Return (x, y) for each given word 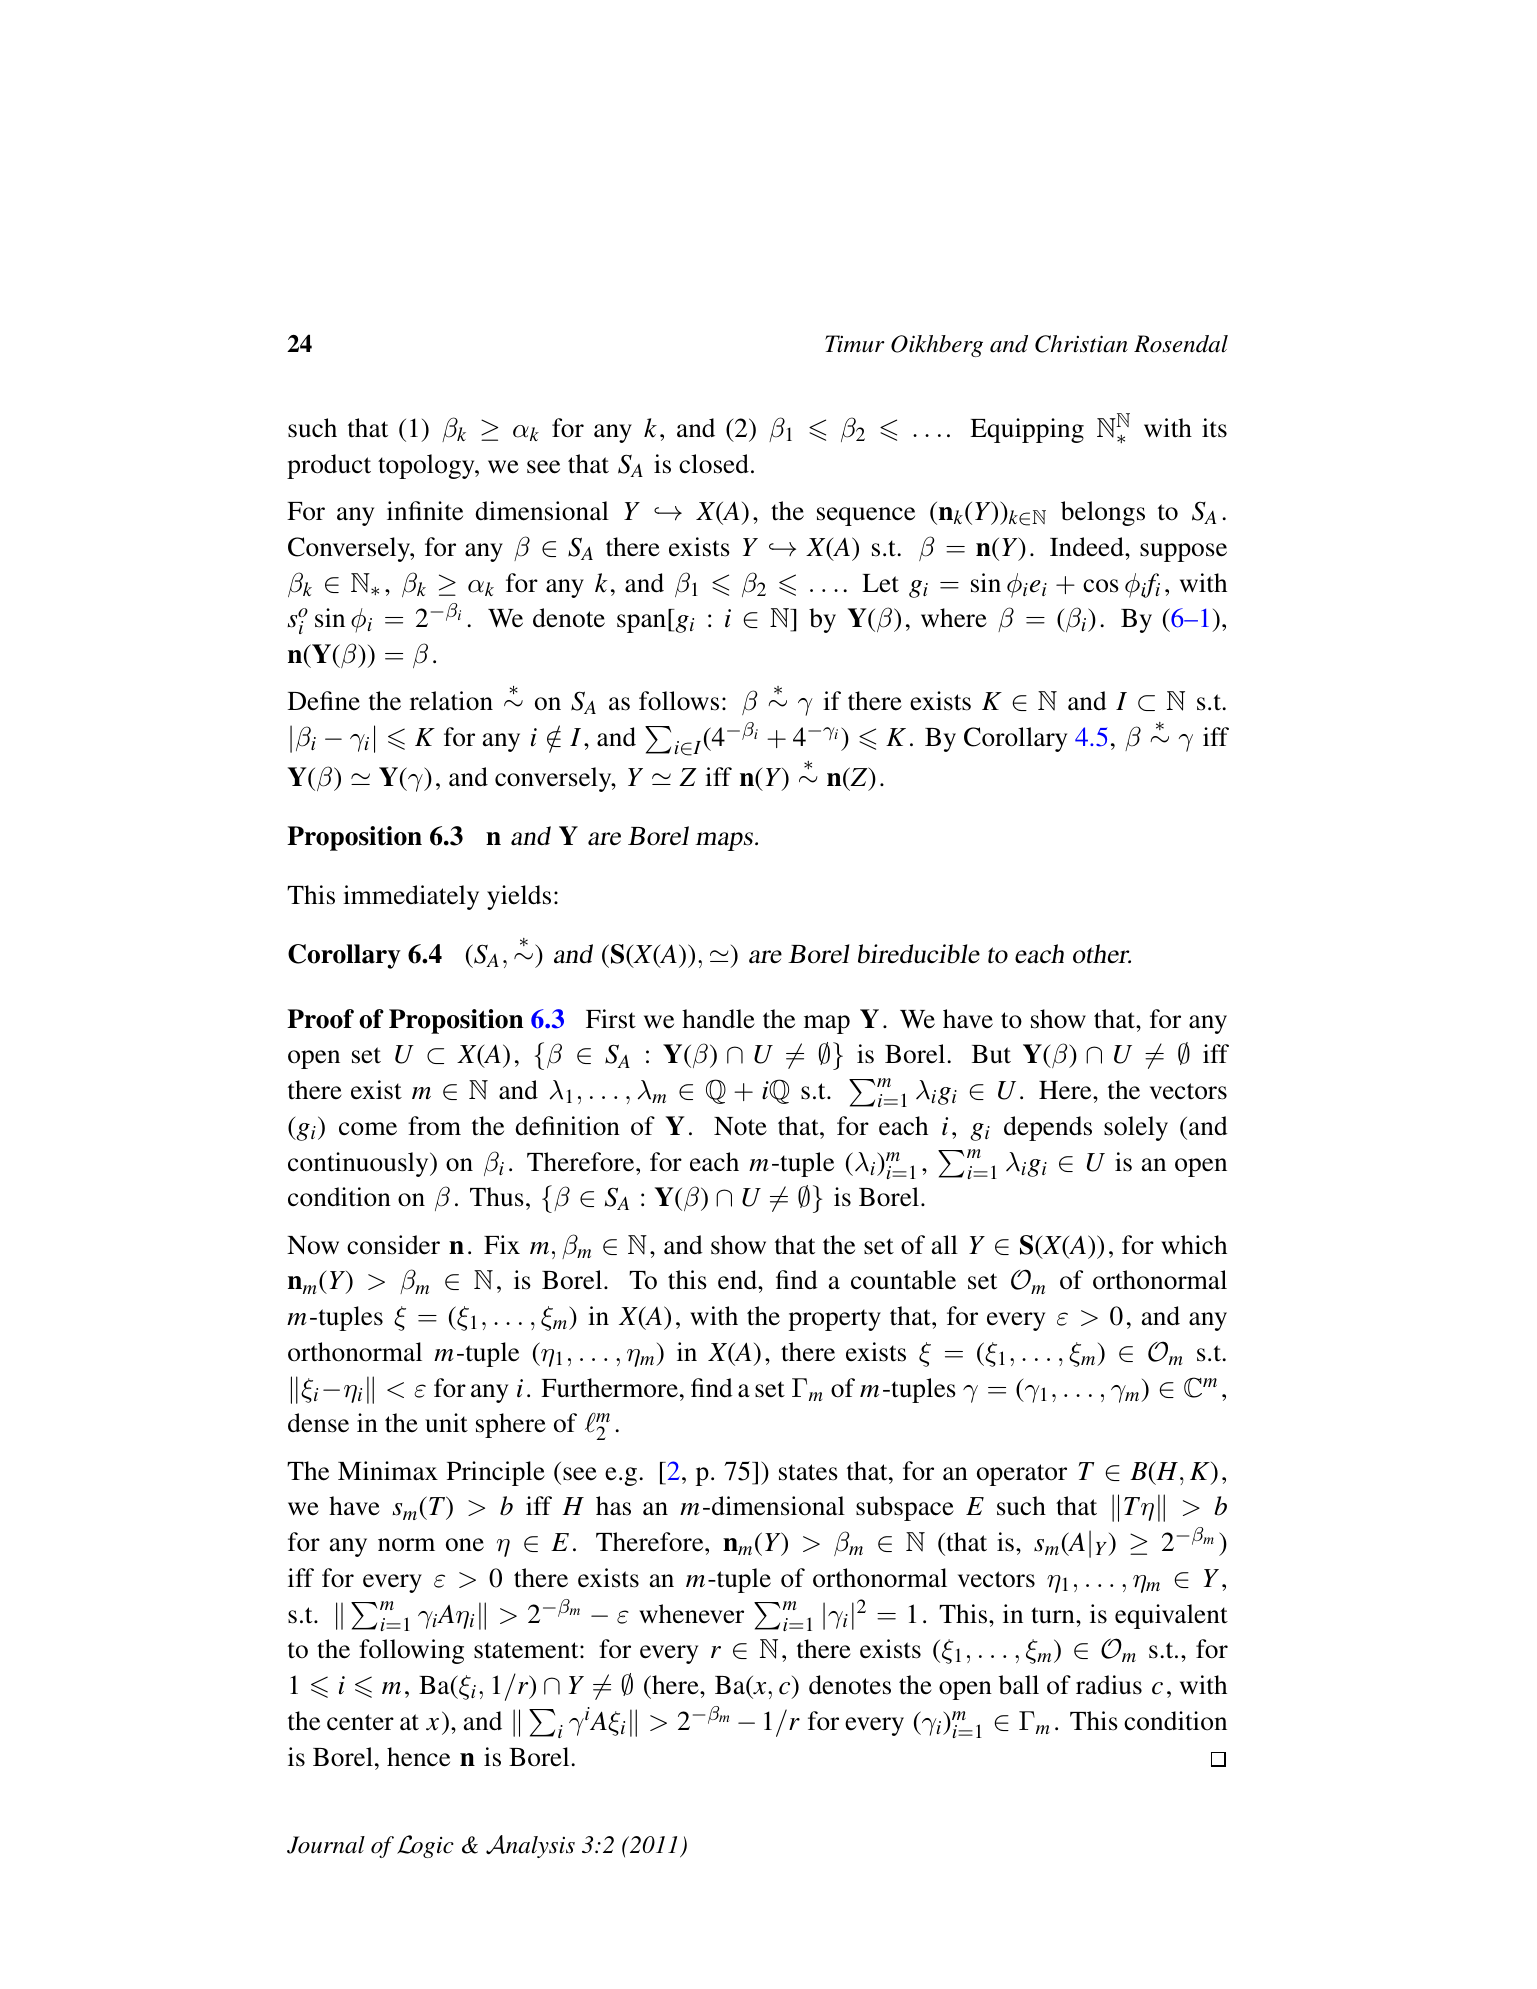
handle (718, 1019)
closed (714, 464)
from (434, 1126)
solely (1136, 1128)
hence (418, 1757)
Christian (1081, 344)
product (329, 466)
